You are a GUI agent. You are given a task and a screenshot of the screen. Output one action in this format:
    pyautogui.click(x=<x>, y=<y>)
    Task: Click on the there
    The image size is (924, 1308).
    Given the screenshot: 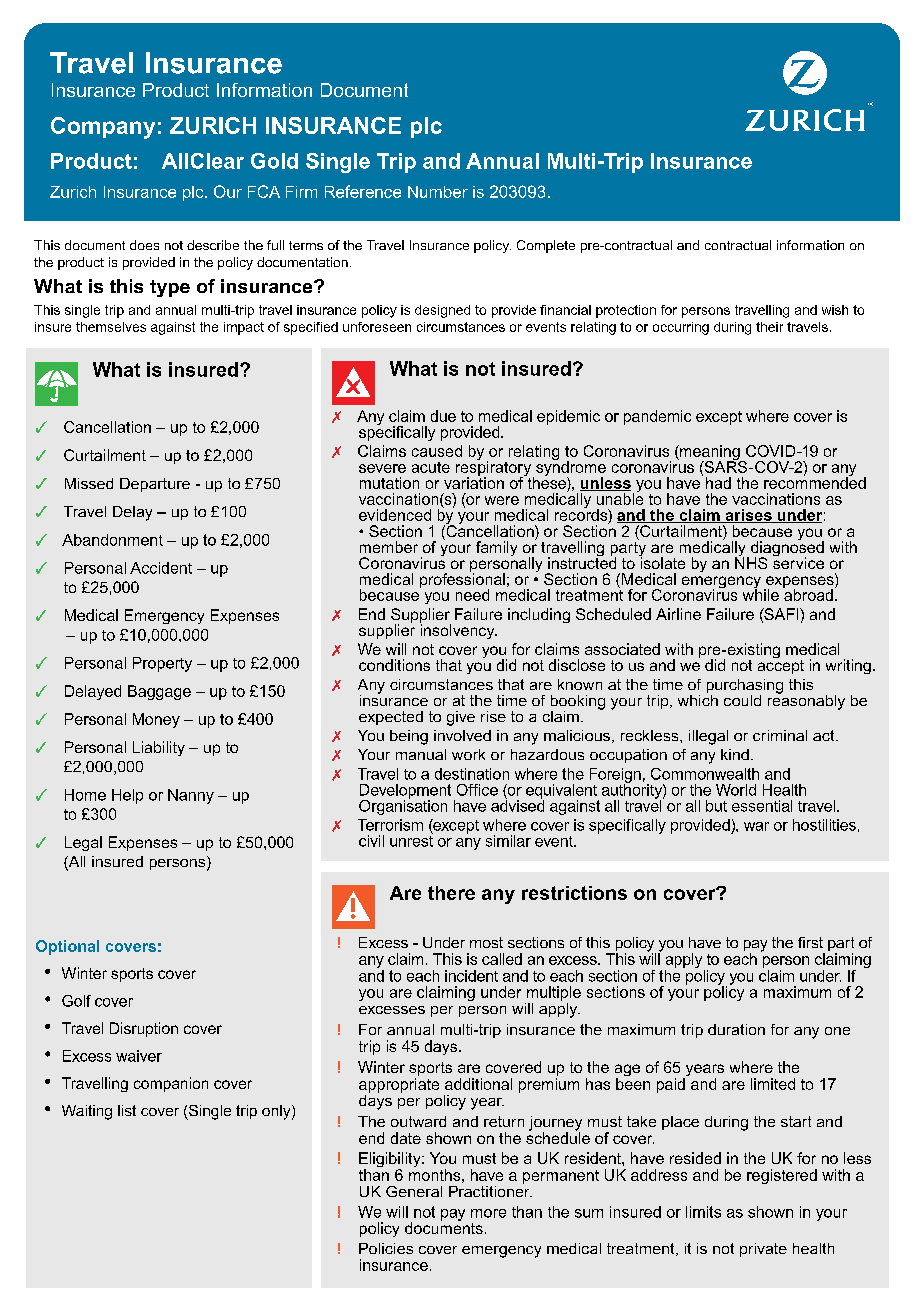 What is the action you would take?
    pyautogui.click(x=451, y=893)
